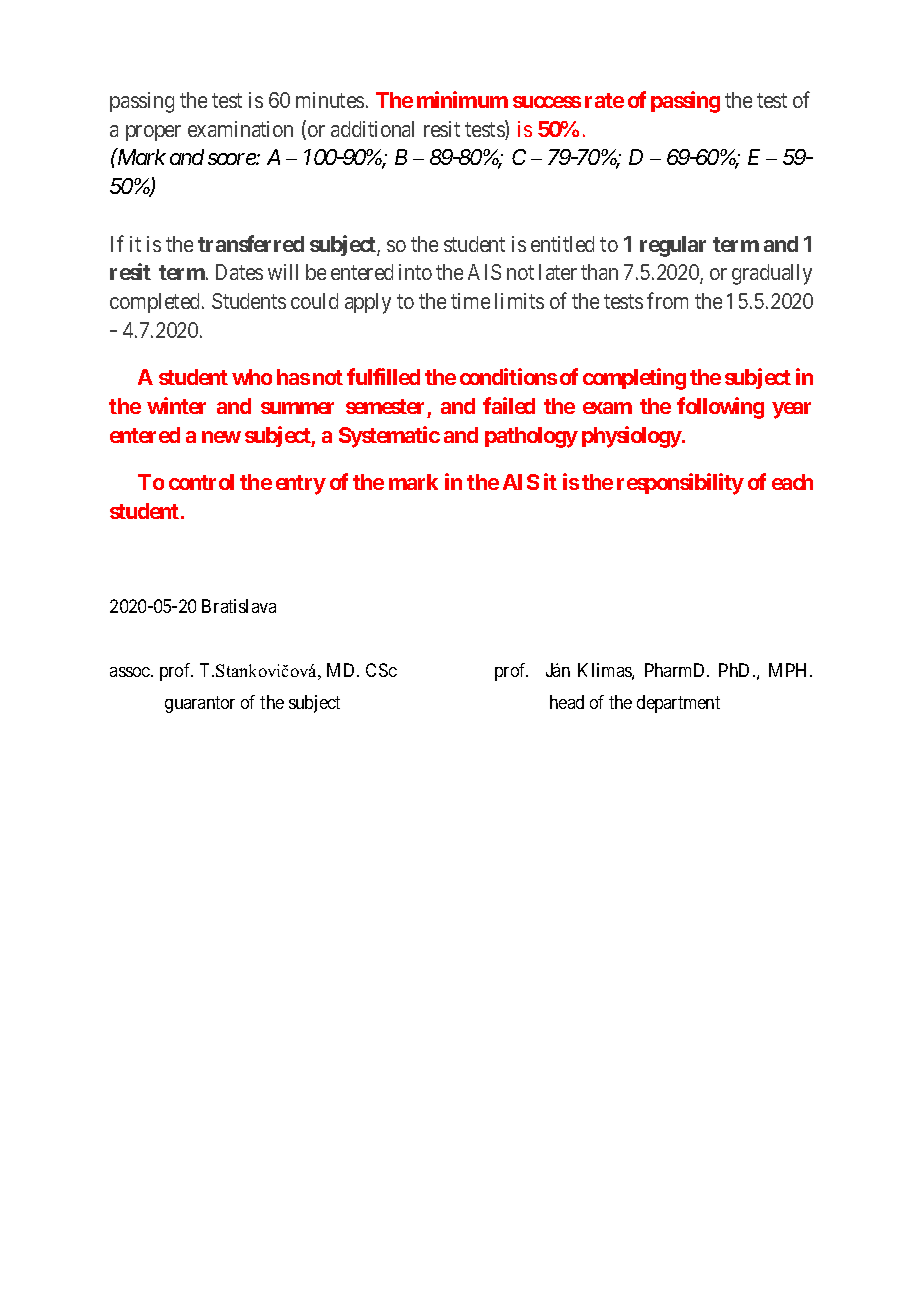 The image size is (924, 1308). What do you see at coordinates (156, 303) in the image?
I see `completed` at bounding box center [156, 303].
